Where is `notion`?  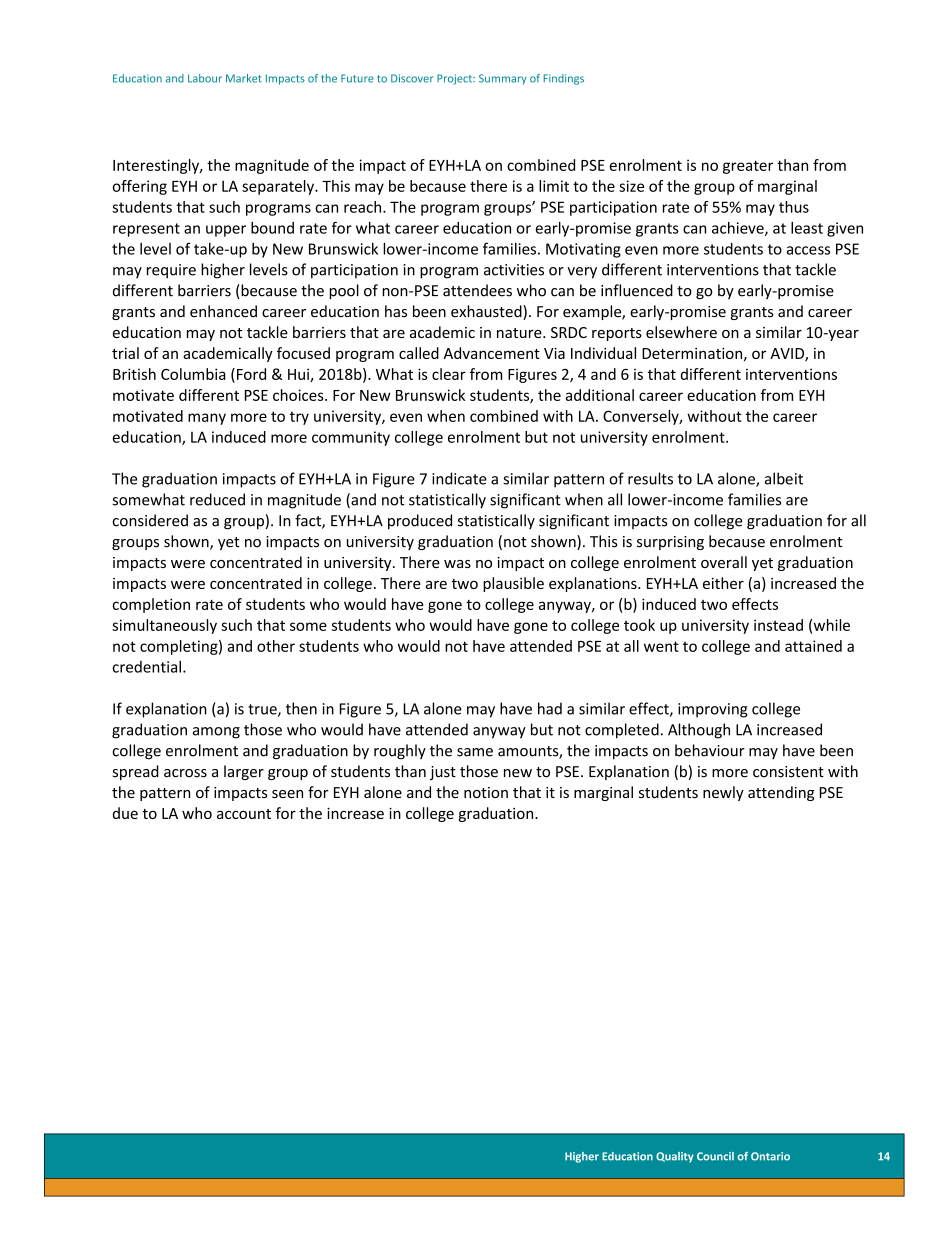
notion is located at coordinates (486, 792).
